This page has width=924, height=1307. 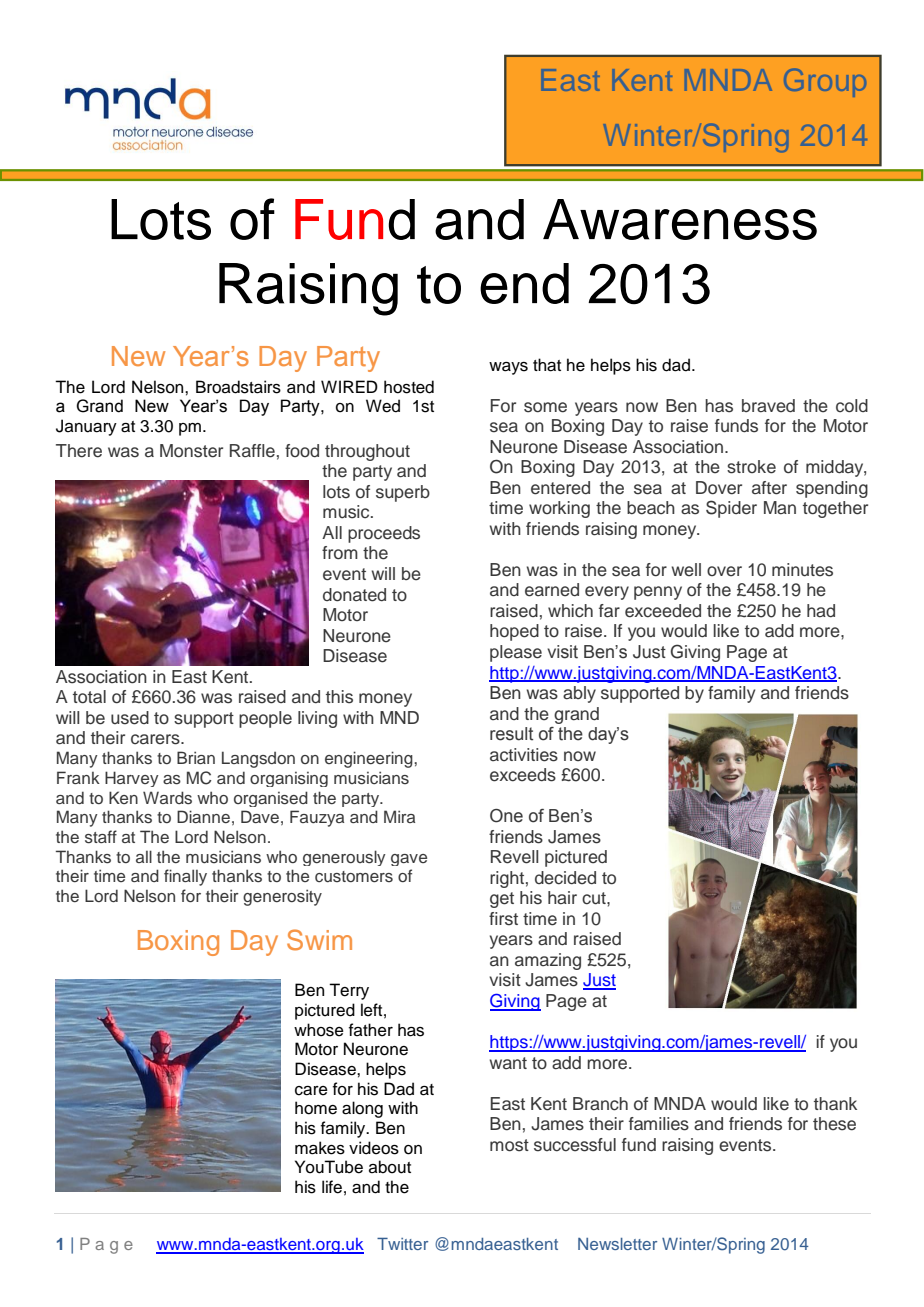 I want to click on Twitter, so click(x=402, y=1244).
